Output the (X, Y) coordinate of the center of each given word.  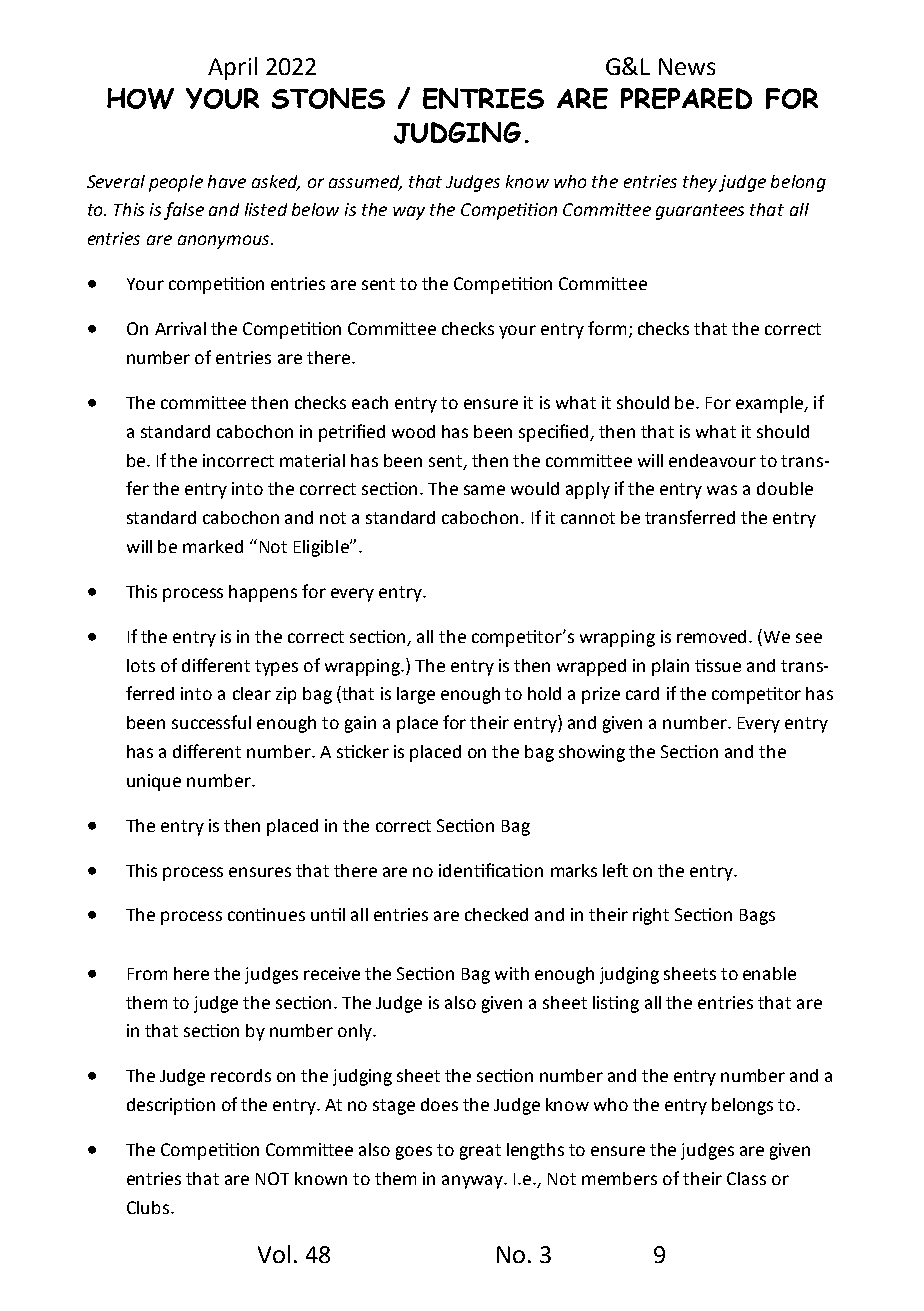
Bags (757, 917)
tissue (718, 665)
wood (413, 431)
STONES (328, 98)
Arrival (180, 328)
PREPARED (686, 98)
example (771, 404)
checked (496, 914)
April (232, 68)
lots (141, 665)
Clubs (149, 1207)
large (416, 695)
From (147, 974)
